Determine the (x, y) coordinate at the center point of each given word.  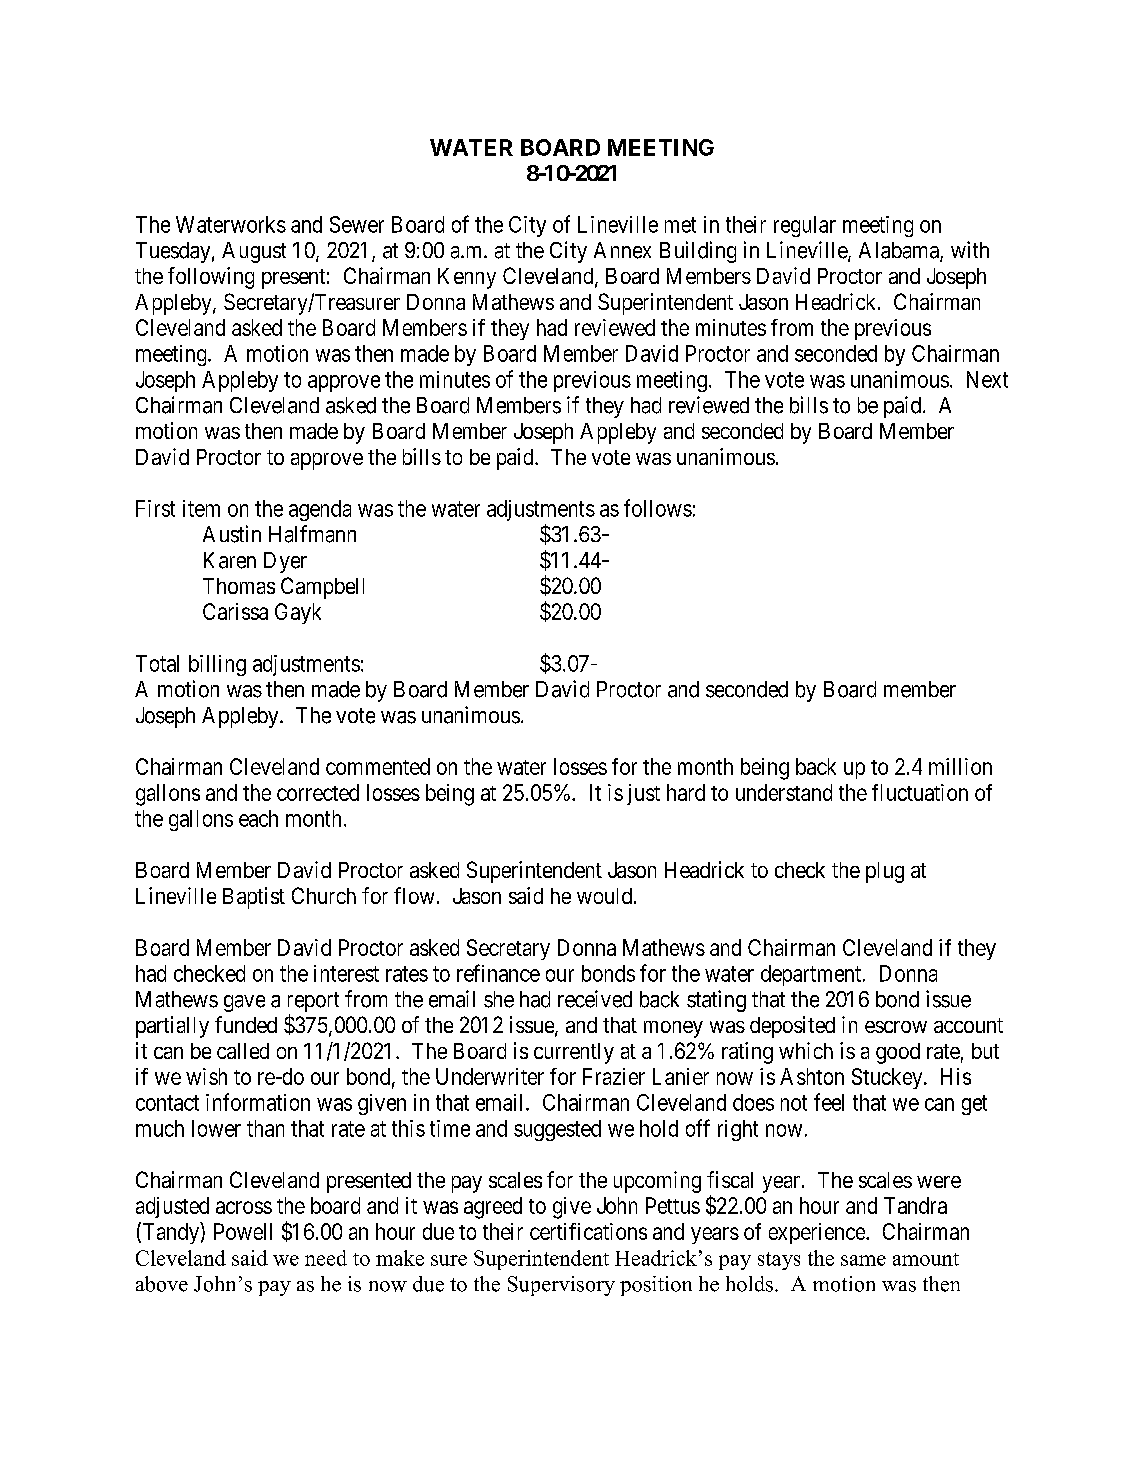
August (254, 252)
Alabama (900, 251)
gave (244, 1003)
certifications (588, 1231)
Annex (622, 250)
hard (686, 792)
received (595, 999)
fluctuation (920, 792)
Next (987, 379)
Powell (243, 1231)
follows (658, 508)
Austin (232, 534)
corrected (318, 792)
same (863, 1260)
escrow (896, 1027)
